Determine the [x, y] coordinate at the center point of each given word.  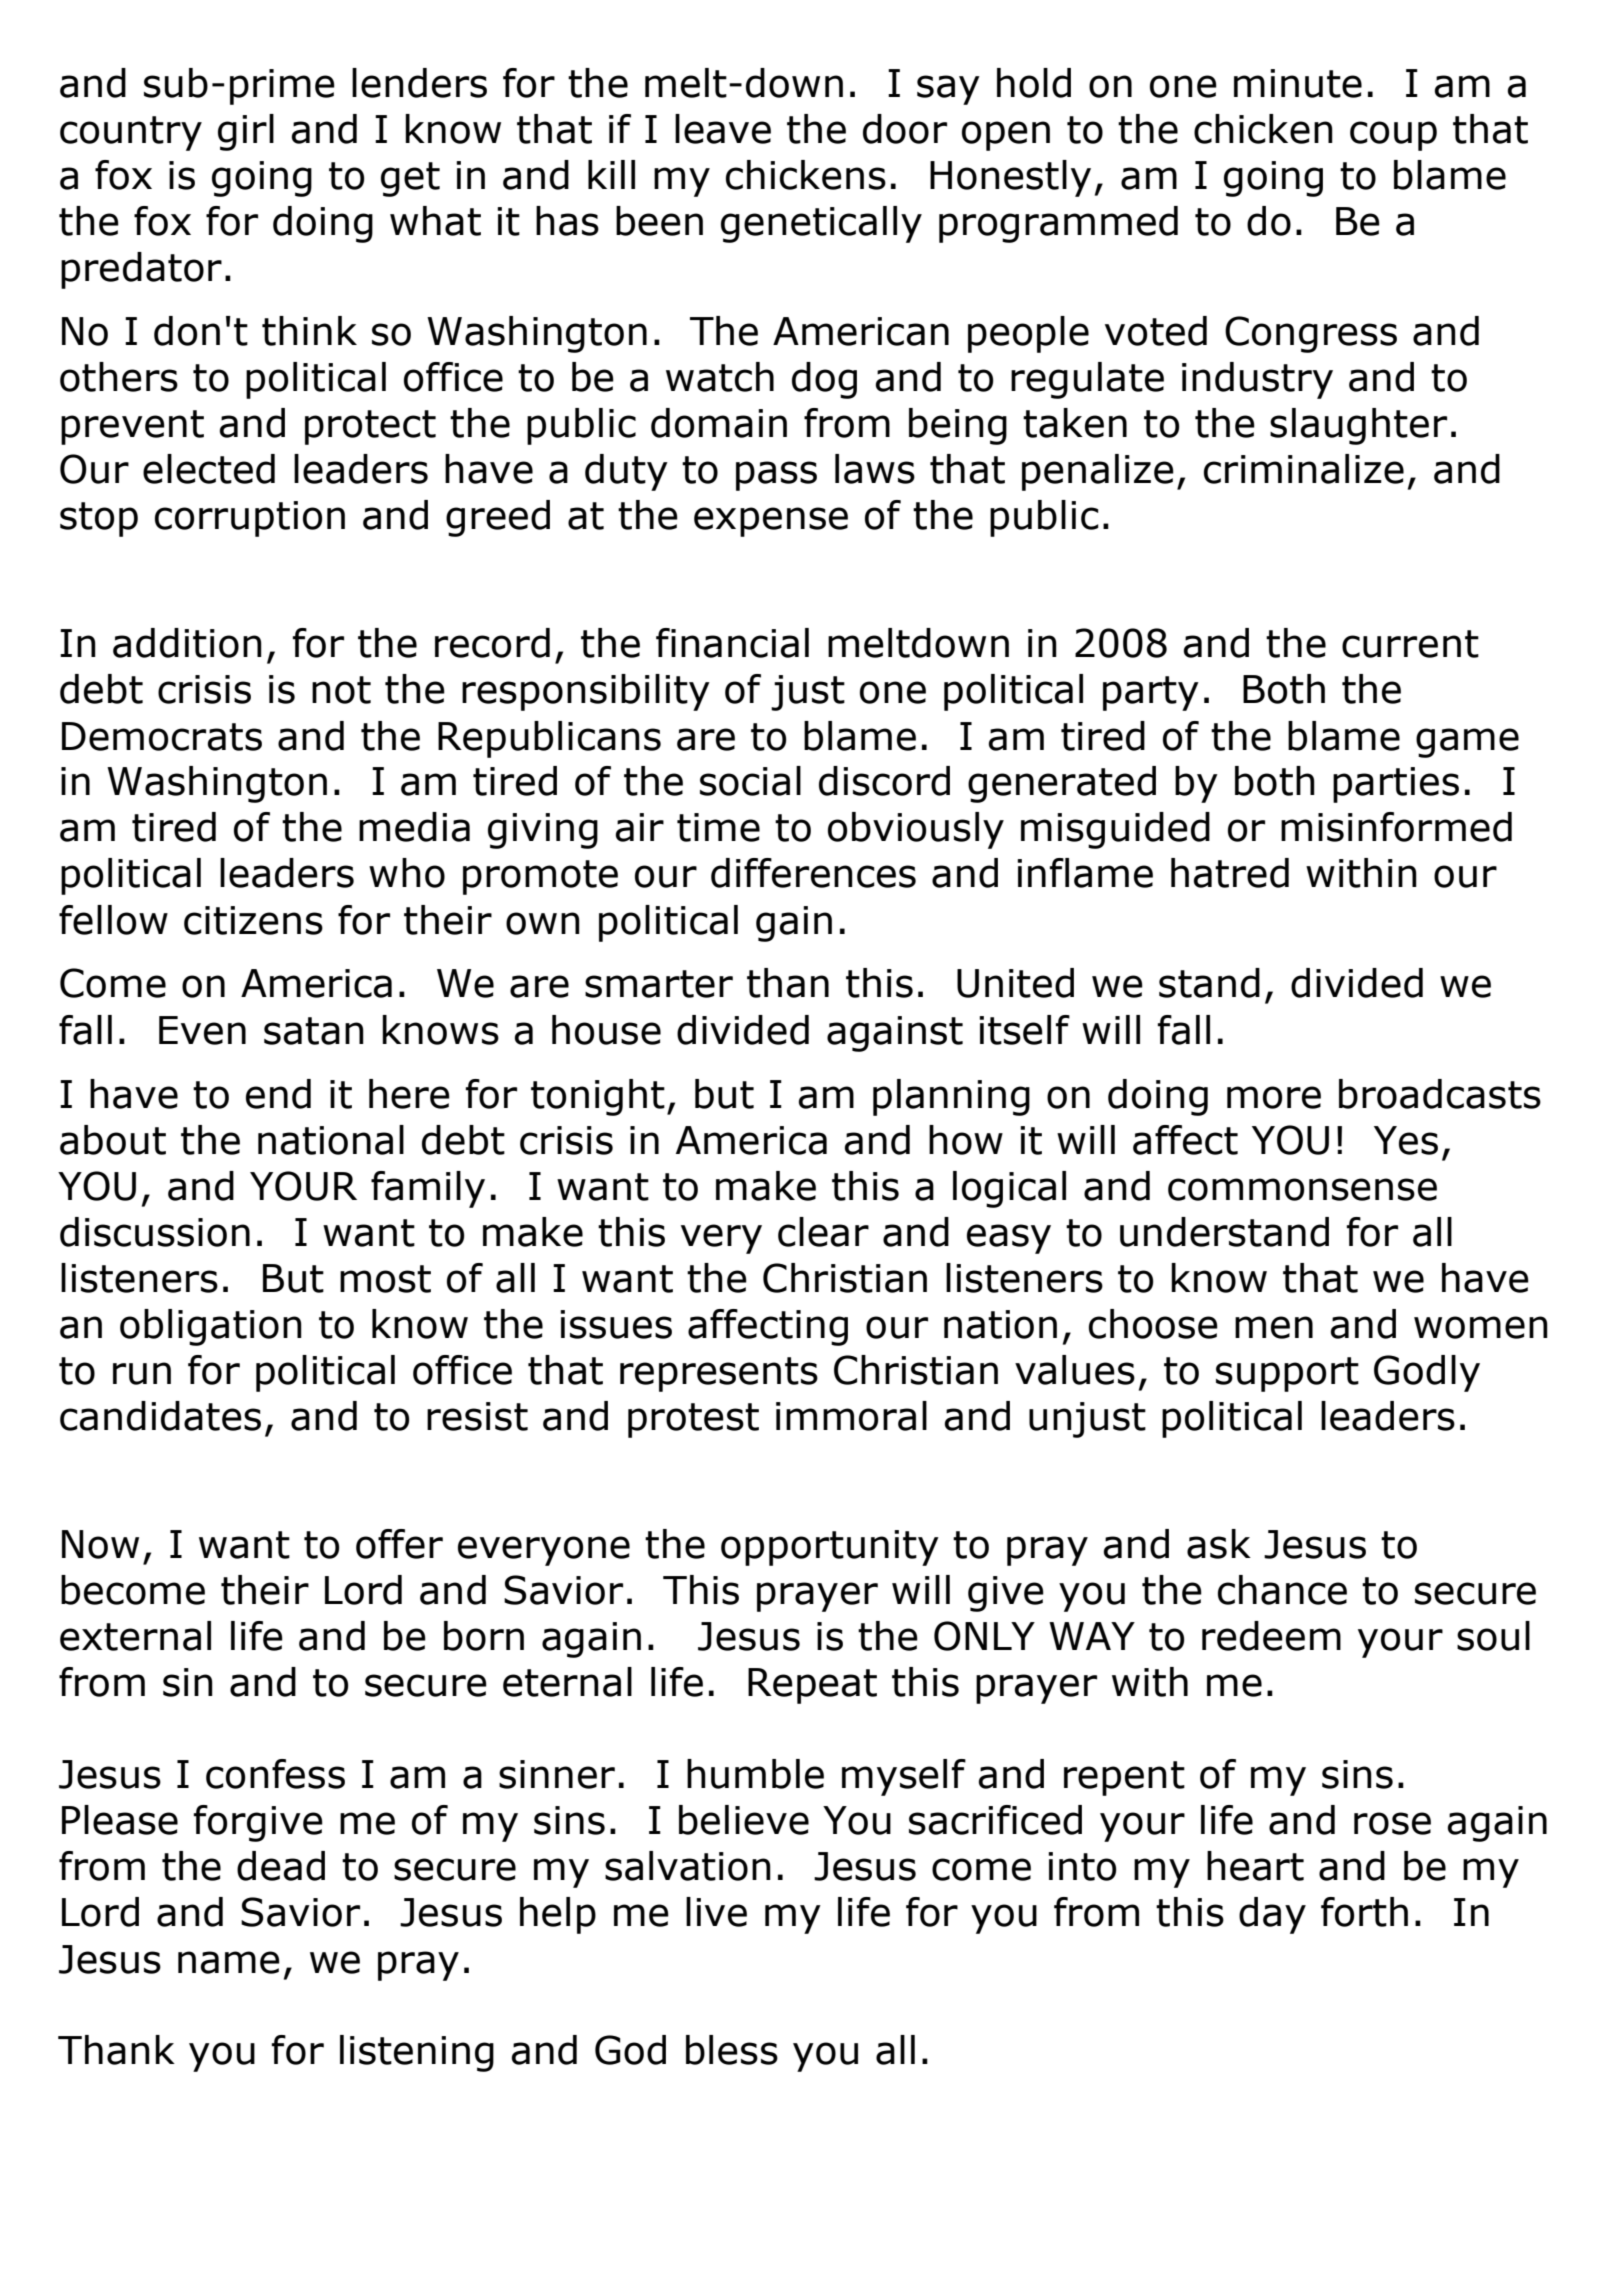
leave [723, 129]
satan [314, 1031]
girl [246, 132]
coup [1393, 136]
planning [951, 1097]
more [1274, 1097]
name [229, 1962]
